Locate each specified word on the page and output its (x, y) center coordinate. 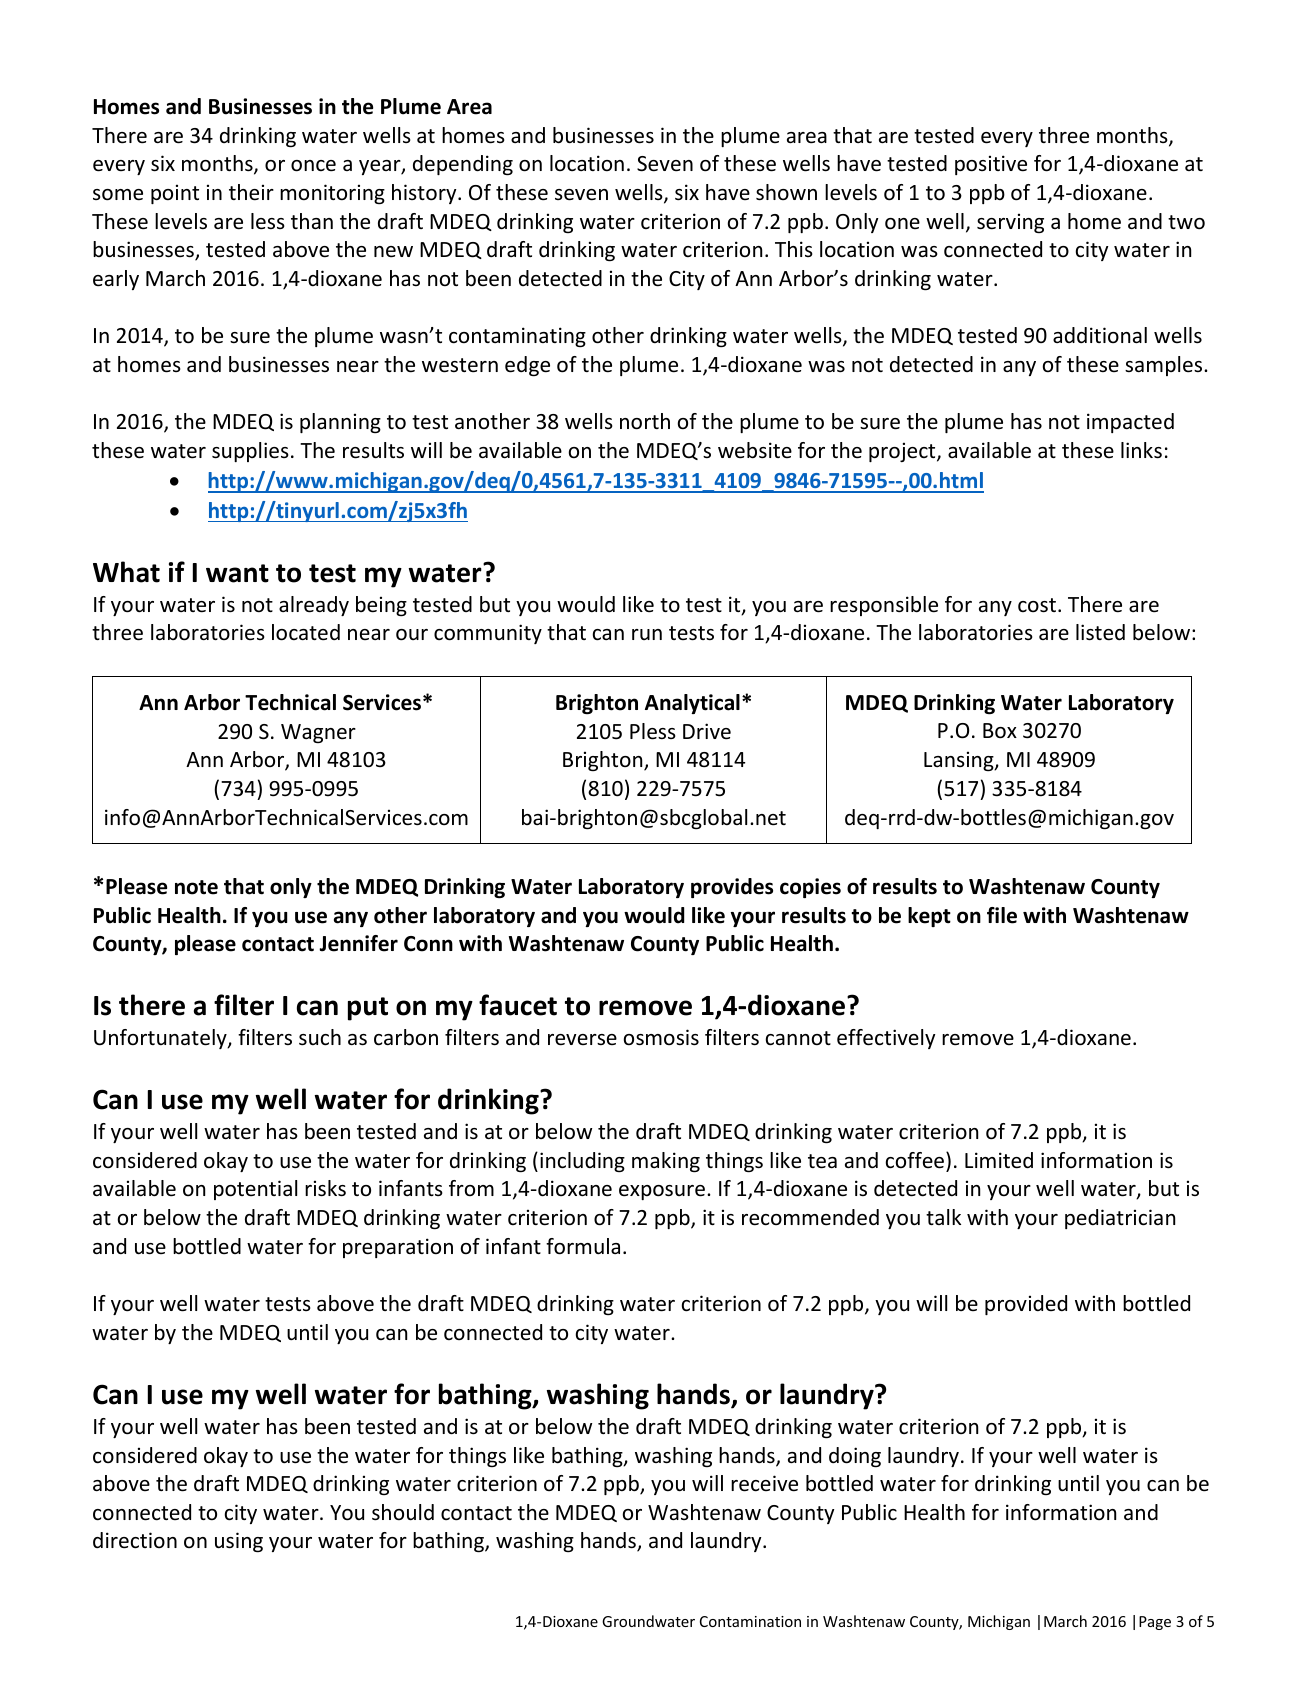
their (251, 192)
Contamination (750, 1621)
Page (1155, 1623)
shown (786, 192)
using (239, 1542)
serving (1010, 223)
